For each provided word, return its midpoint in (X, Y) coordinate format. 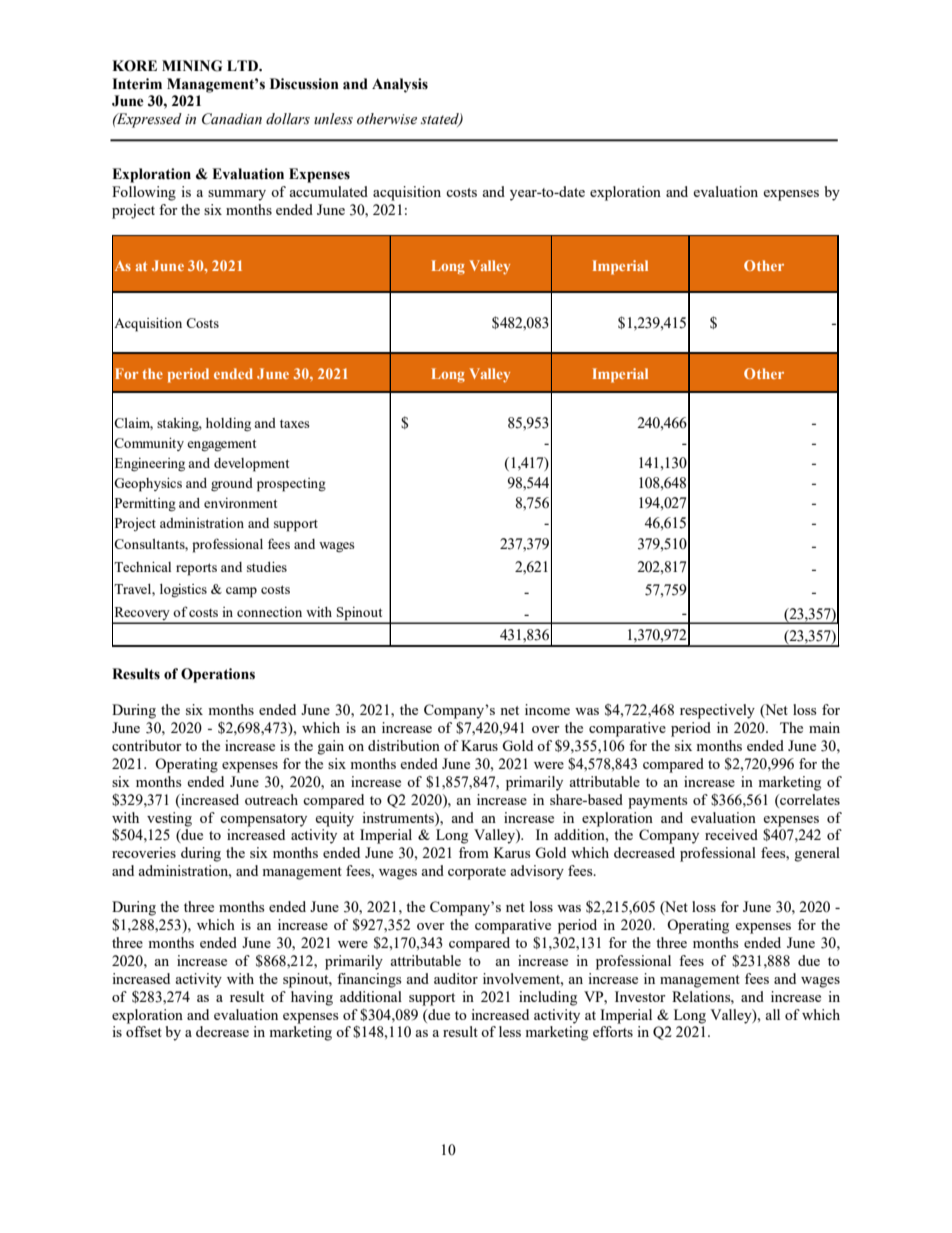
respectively (717, 711)
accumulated (328, 191)
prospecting (291, 485)
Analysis (400, 85)
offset (144, 1031)
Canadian (232, 119)
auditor (456, 978)
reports (196, 569)
